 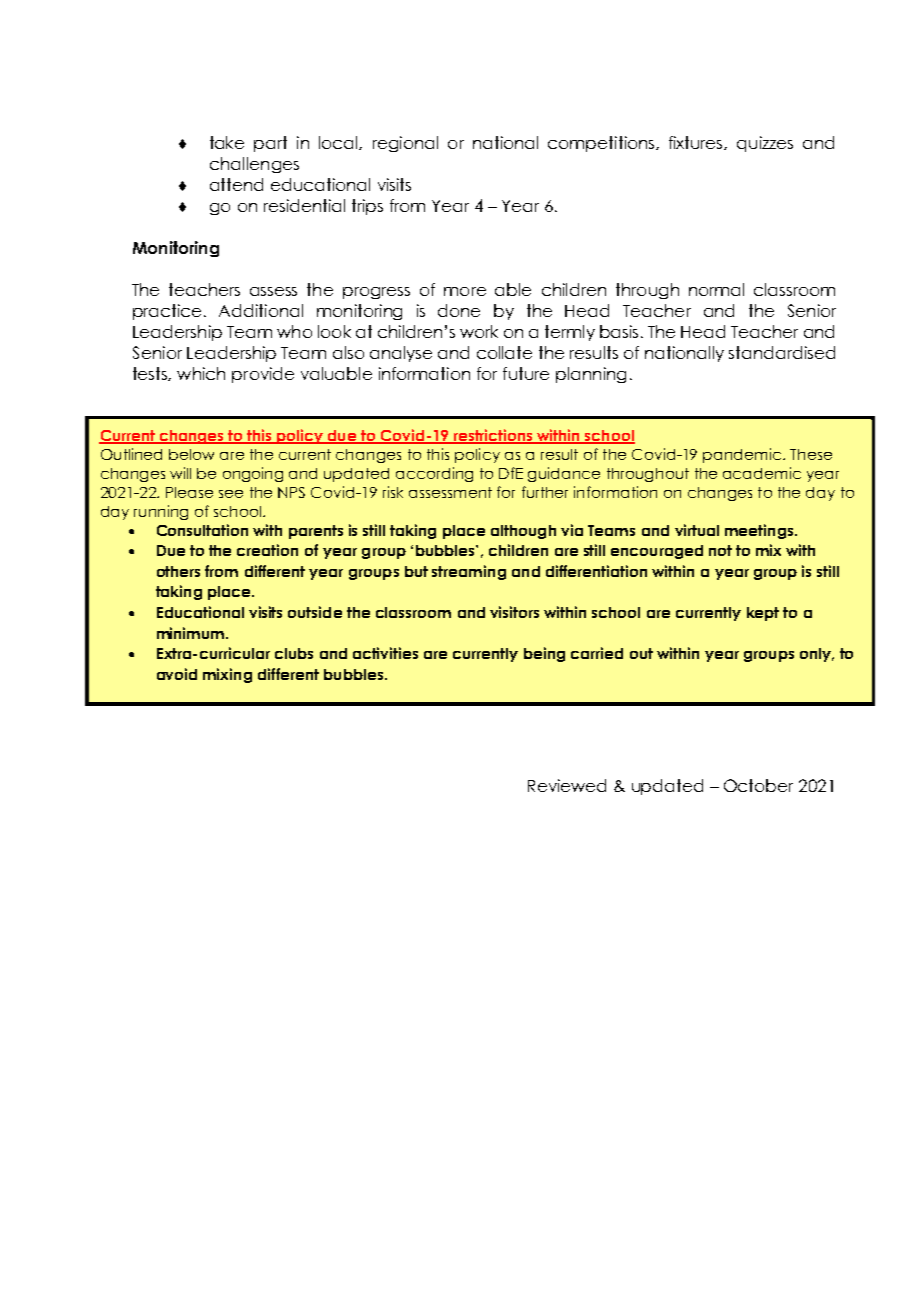 I want to click on challenges, so click(x=254, y=165).
